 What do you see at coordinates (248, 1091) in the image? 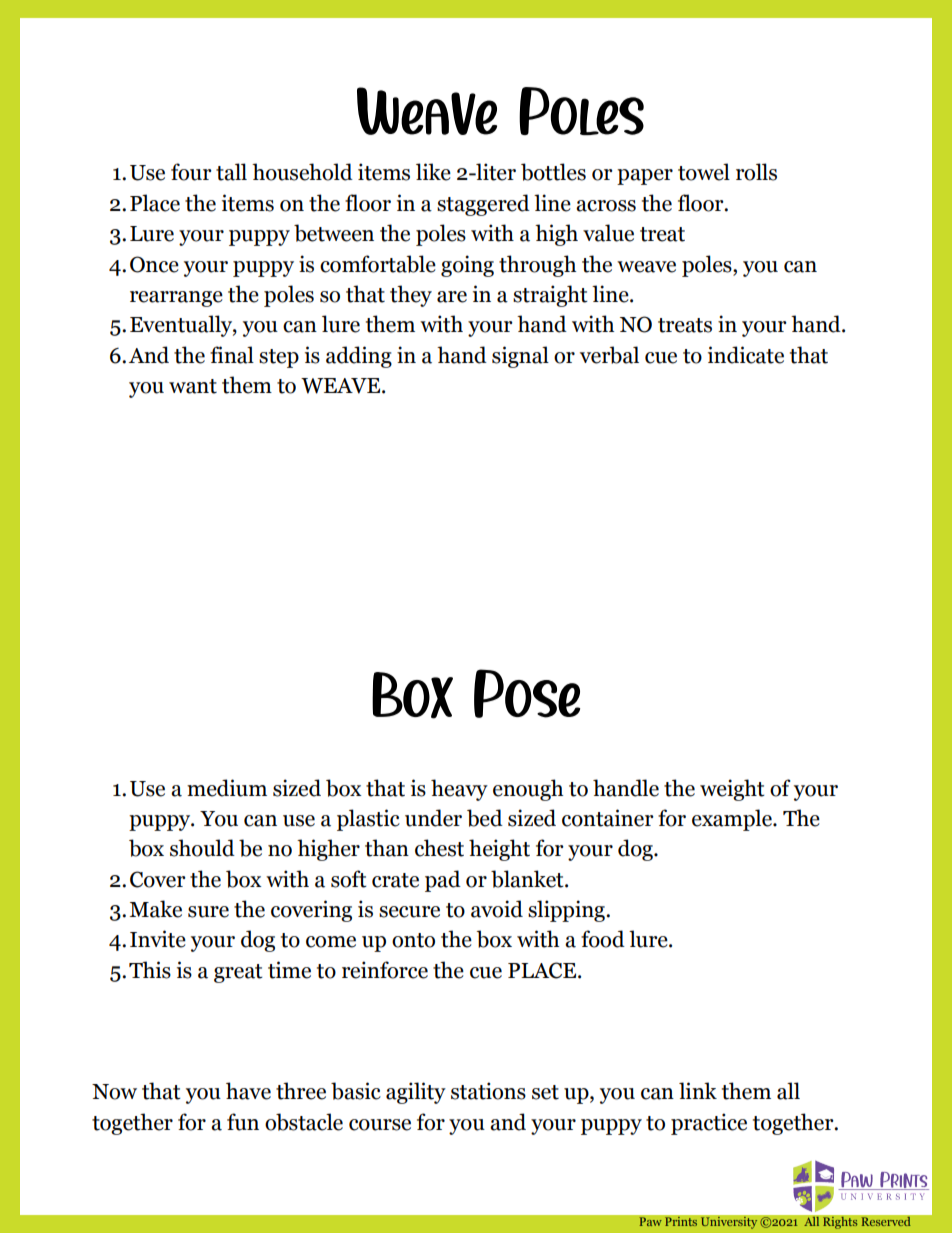
I see `have` at bounding box center [248, 1091].
